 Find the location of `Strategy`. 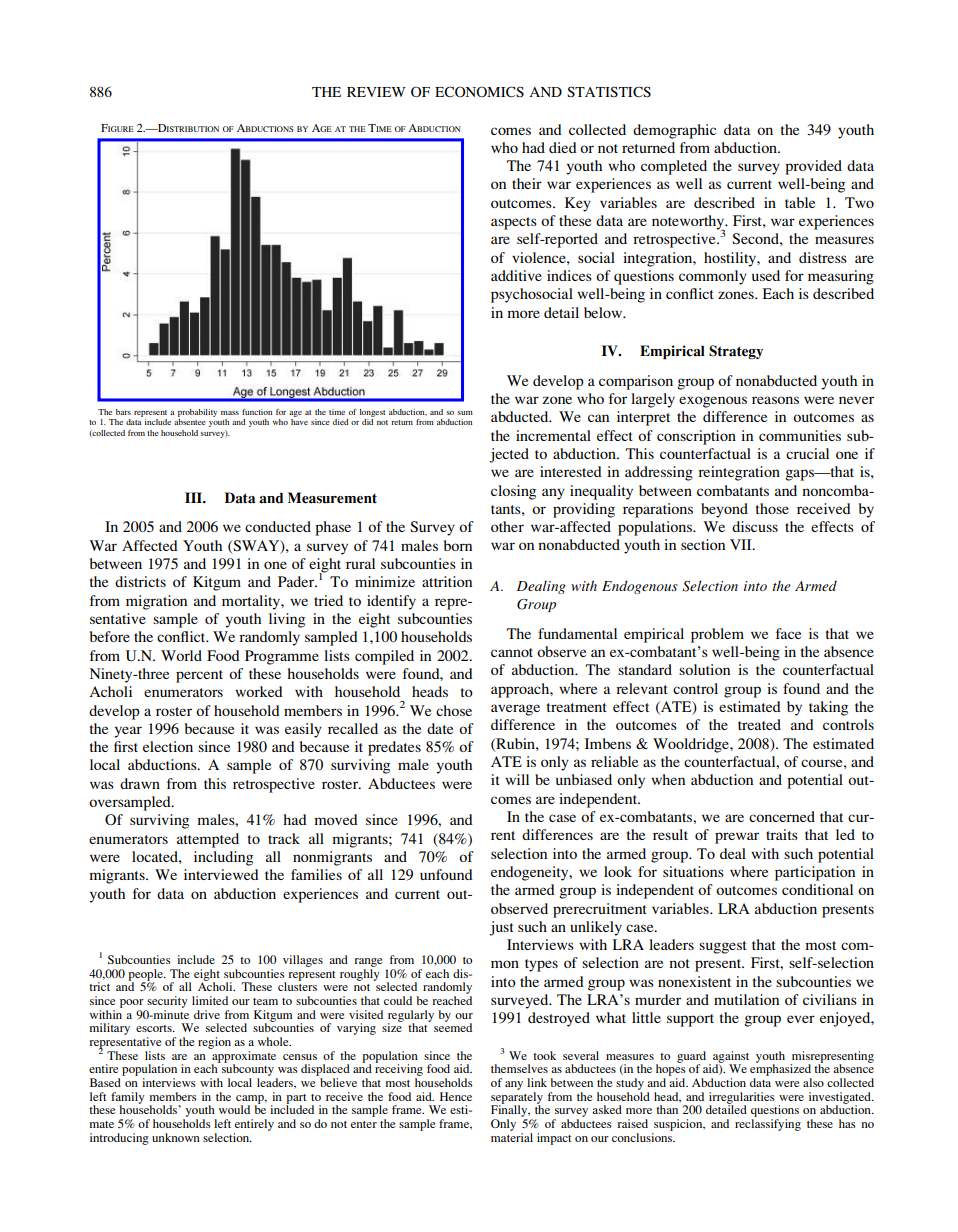

Strategy is located at coordinates (736, 352).
